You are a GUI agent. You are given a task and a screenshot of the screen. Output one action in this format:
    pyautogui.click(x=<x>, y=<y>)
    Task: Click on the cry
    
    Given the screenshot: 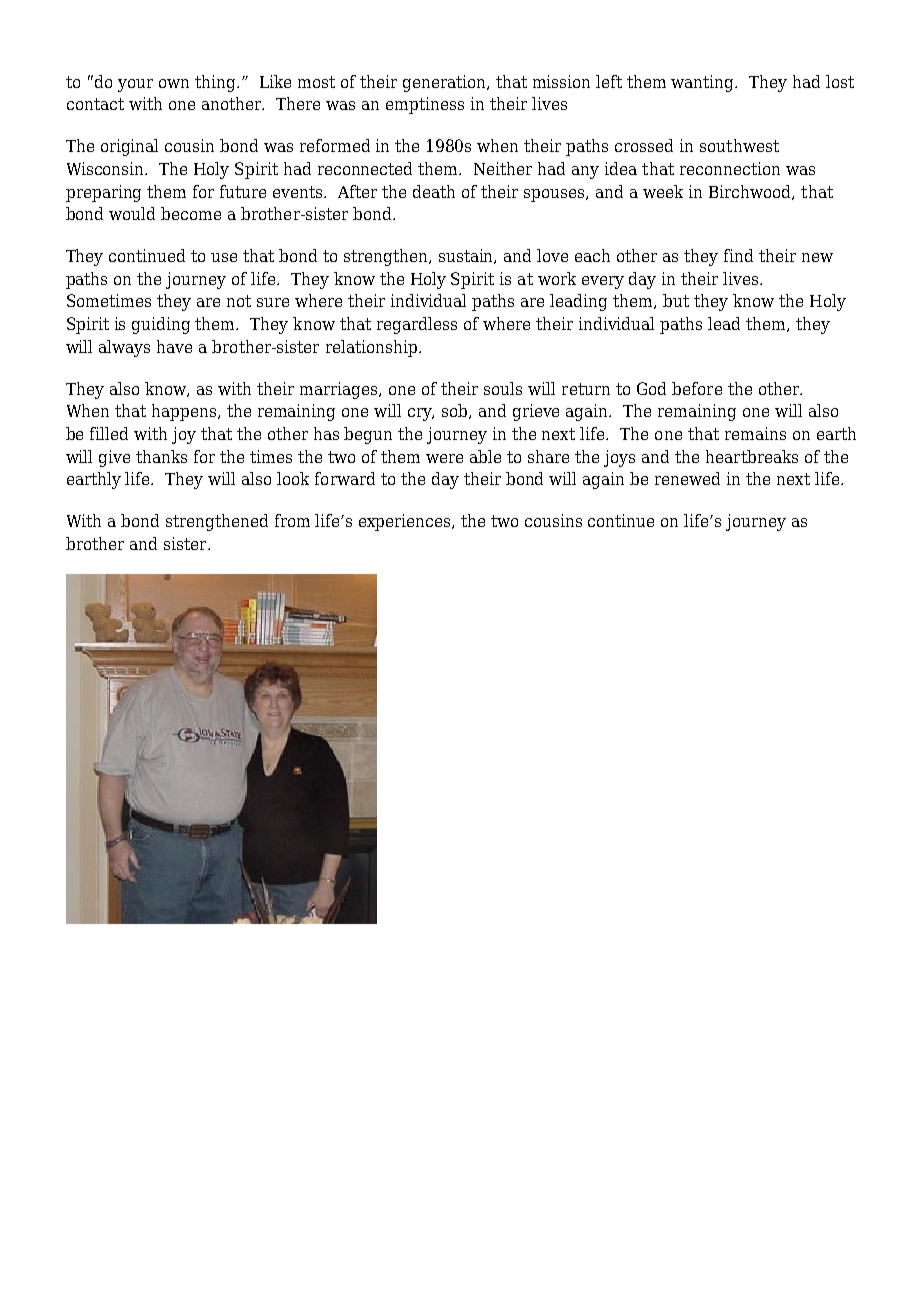 What is the action you would take?
    pyautogui.click(x=421, y=414)
